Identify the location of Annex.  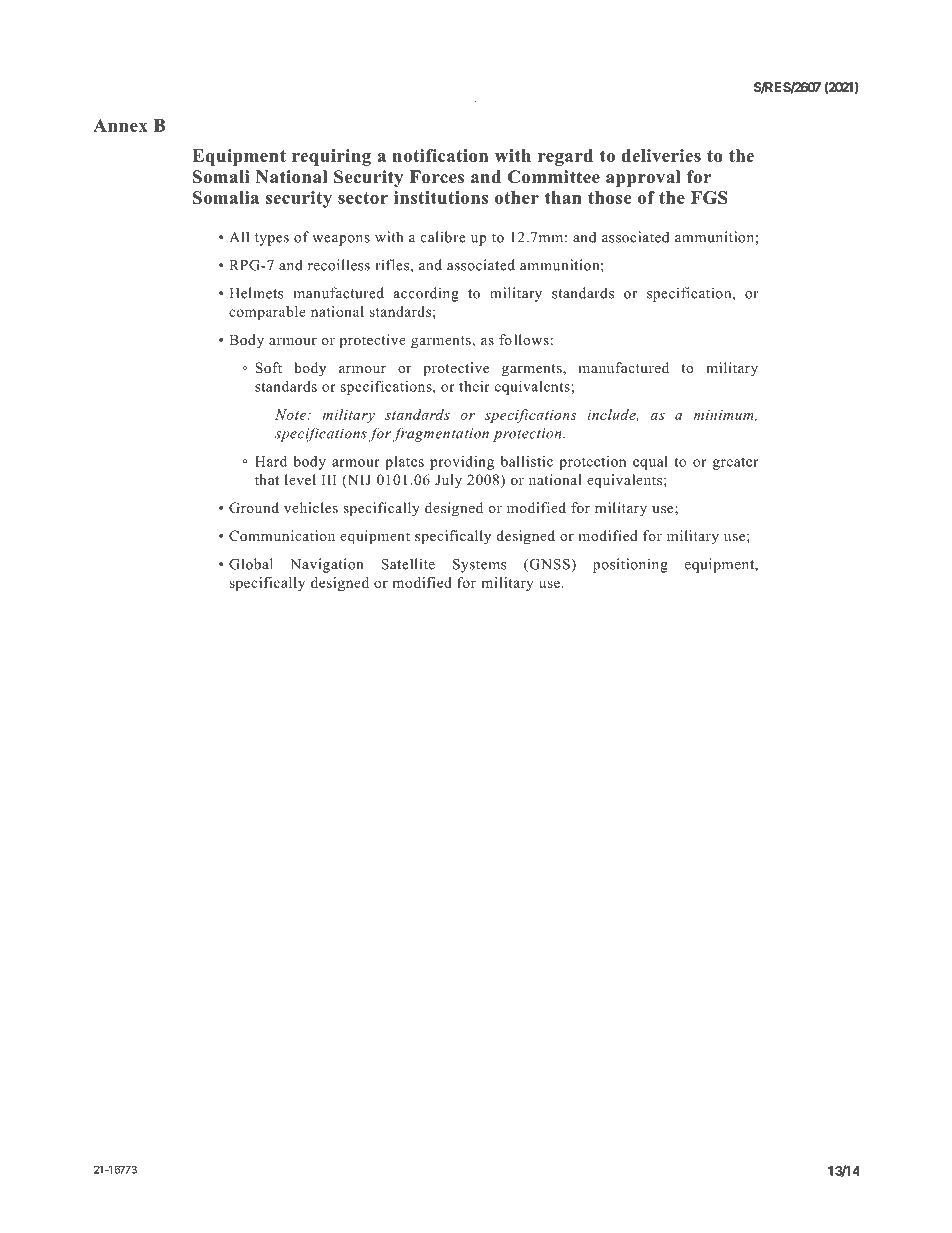
(120, 125).
